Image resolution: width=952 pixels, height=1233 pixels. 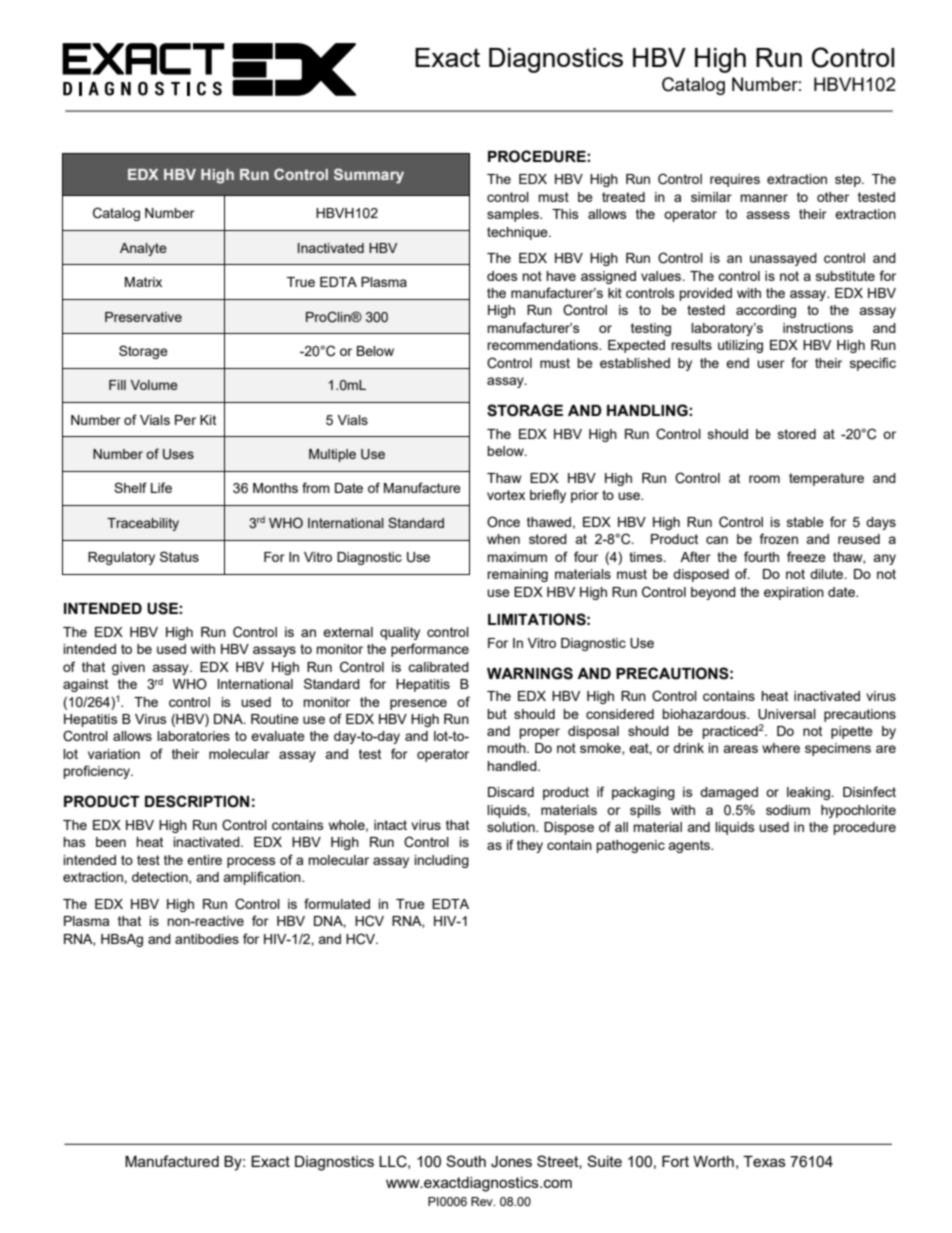 What do you see at coordinates (128, 668) in the screenshot?
I see `given` at bounding box center [128, 668].
